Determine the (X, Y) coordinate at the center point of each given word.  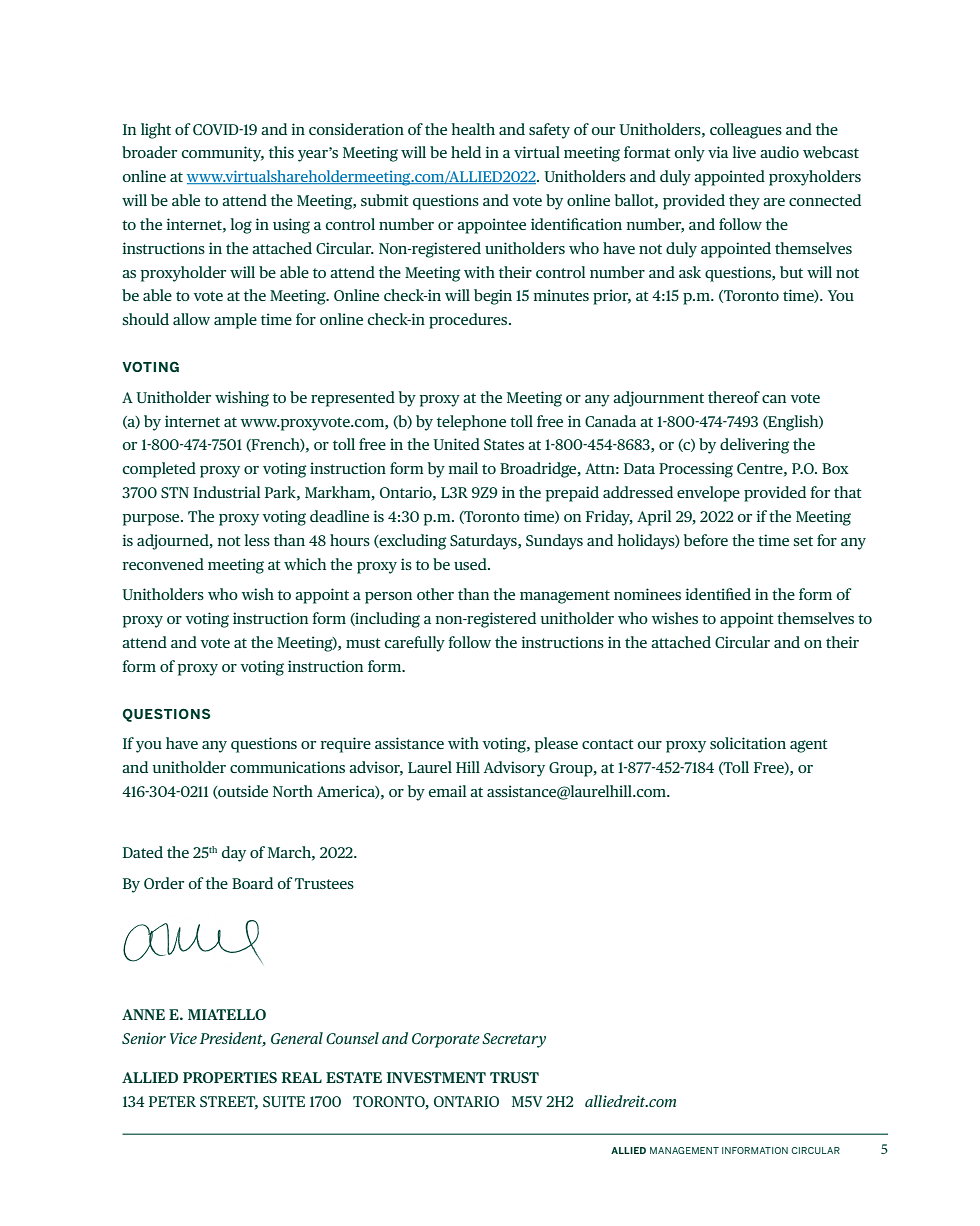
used (471, 564)
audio (779, 152)
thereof (734, 397)
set (803, 541)
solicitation (748, 743)
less (257, 540)
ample (235, 321)
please (556, 745)
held (466, 152)
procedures (469, 321)
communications (287, 767)
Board (252, 883)
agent (809, 746)
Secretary (514, 1040)
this (281, 152)
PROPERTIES (230, 1077)
